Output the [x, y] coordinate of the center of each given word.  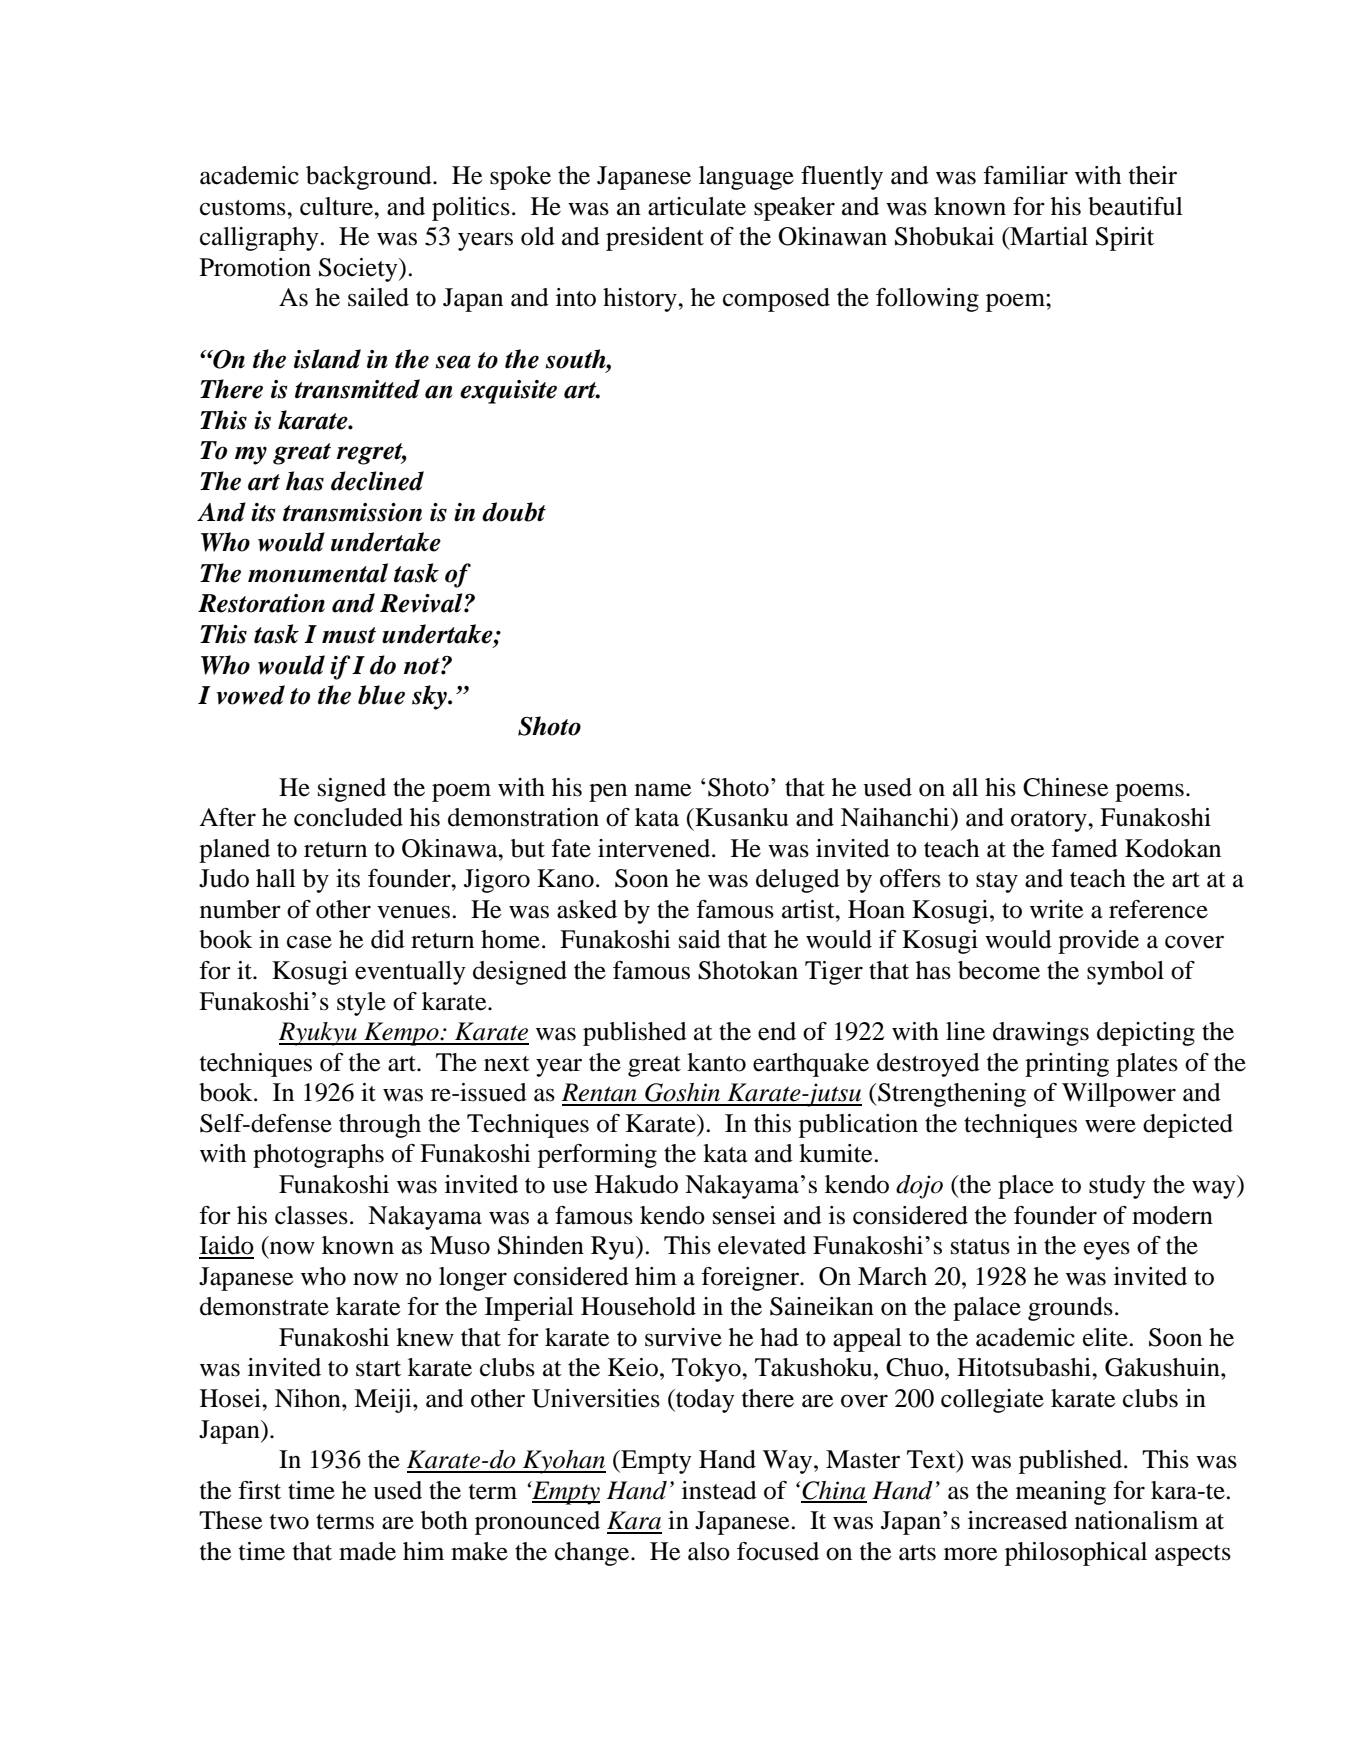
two [289, 1522]
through [380, 1126]
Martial [1048, 236]
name [663, 790]
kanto [716, 1062]
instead [719, 1490]
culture [338, 206]
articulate [697, 206]
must [349, 635]
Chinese [1065, 787]
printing [1067, 1065]
